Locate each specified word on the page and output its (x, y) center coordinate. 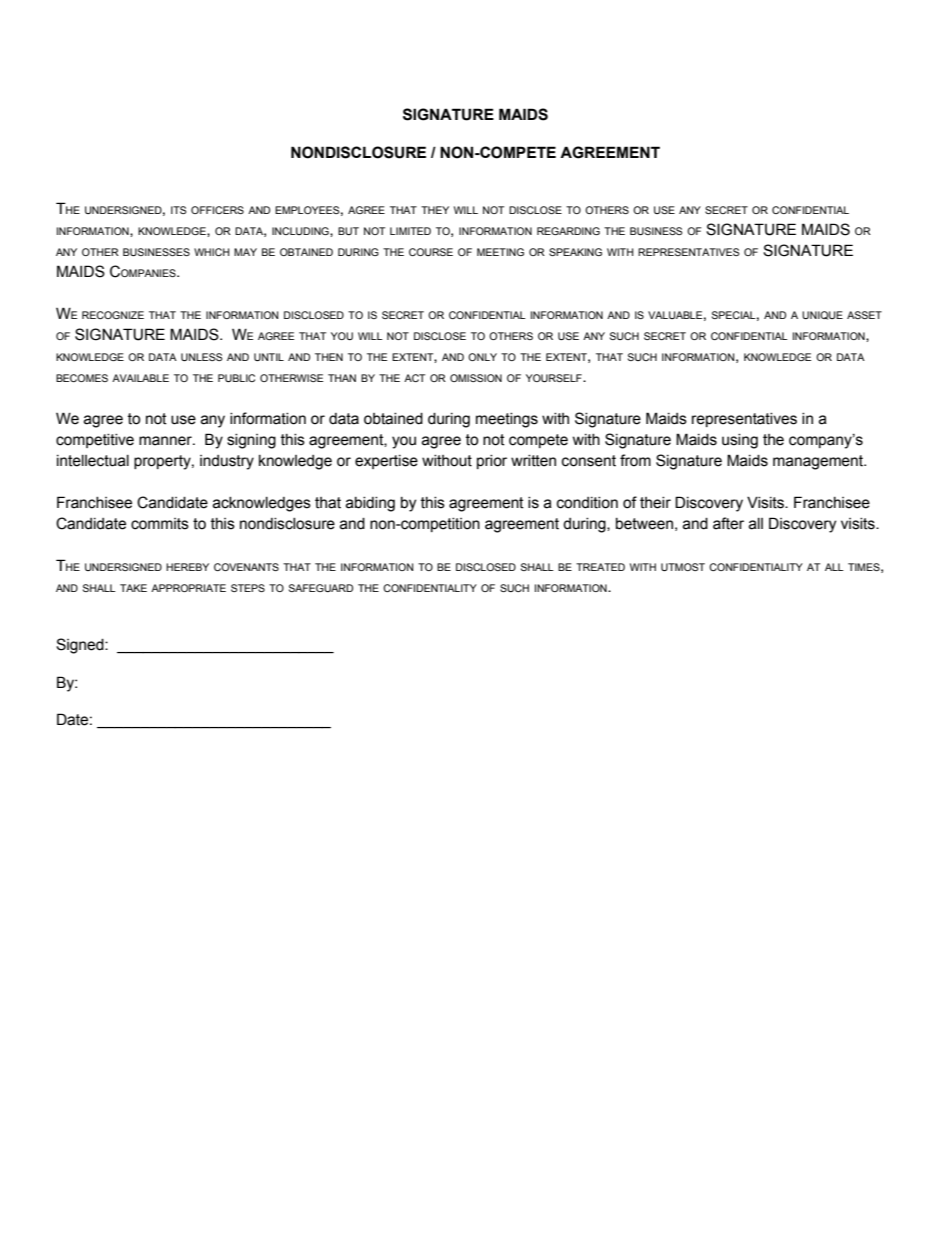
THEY (435, 210)
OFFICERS (217, 210)
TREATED (600, 567)
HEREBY (187, 567)
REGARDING (568, 231)
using (740, 441)
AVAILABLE (140, 378)
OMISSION (476, 378)
